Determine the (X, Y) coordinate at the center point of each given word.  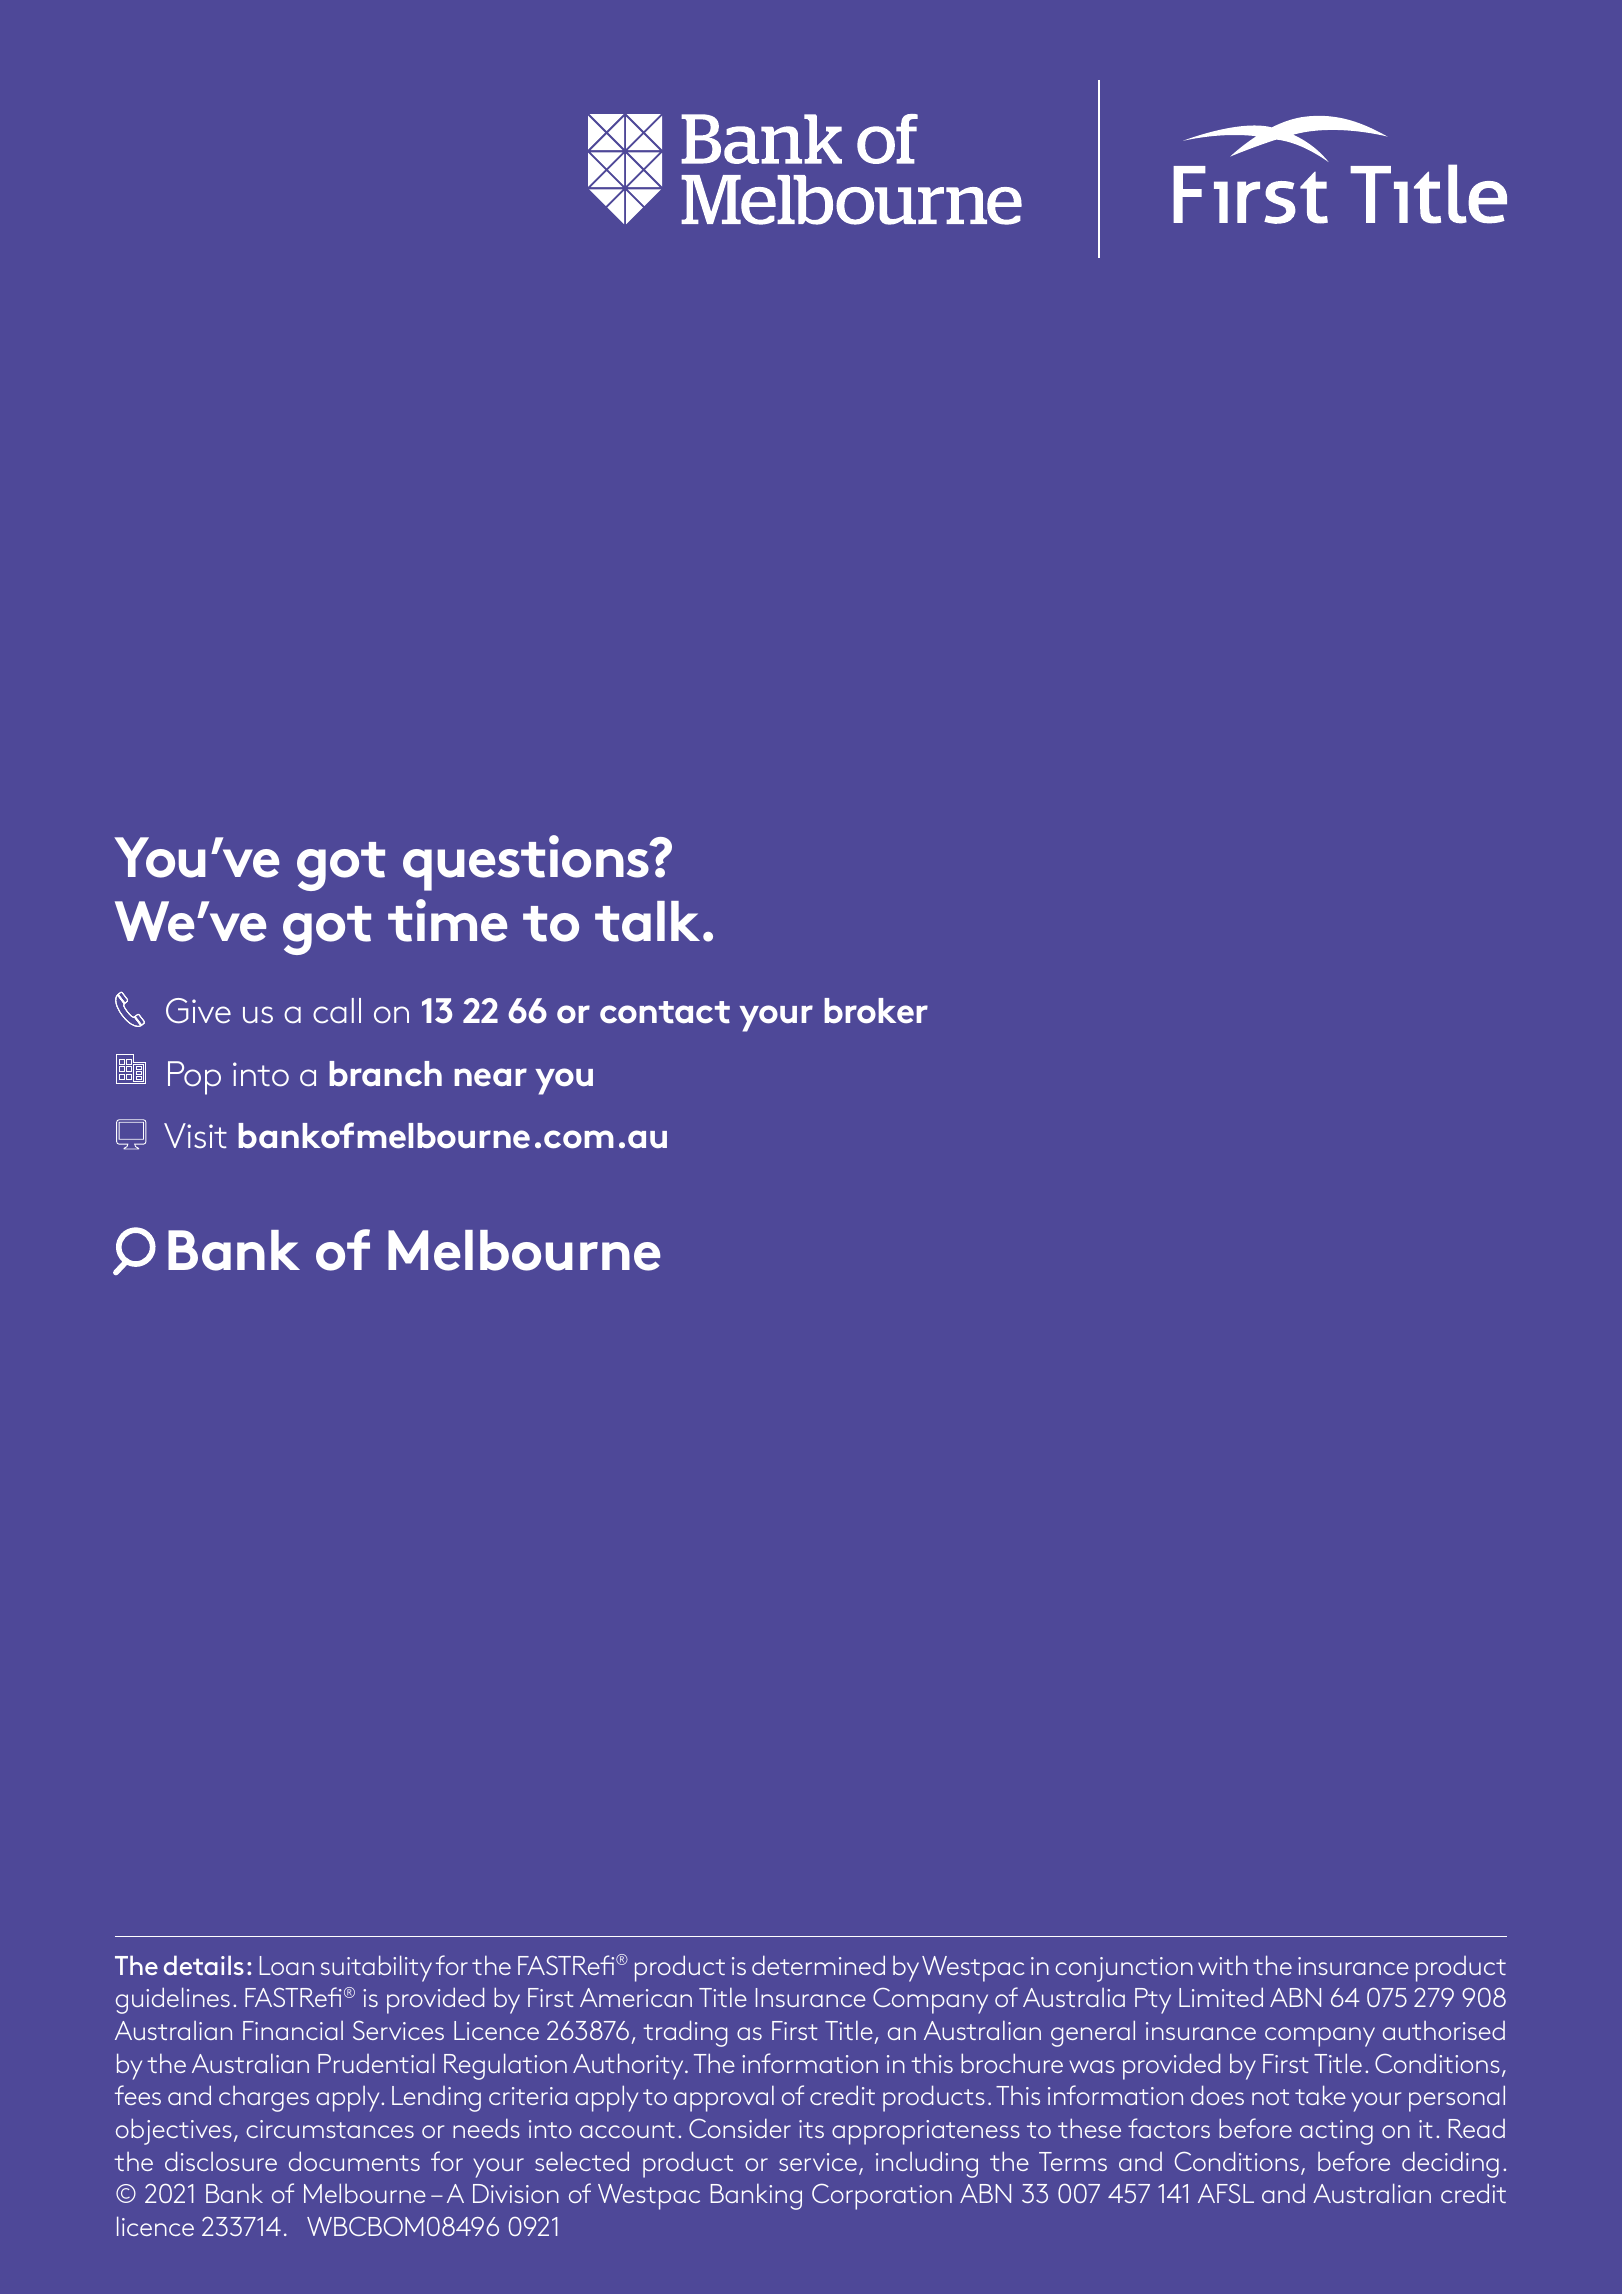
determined (818, 1965)
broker (876, 1011)
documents (354, 2161)
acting (1336, 2132)
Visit (195, 1135)
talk (647, 921)
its (811, 2129)
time (447, 920)
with (1223, 1965)
